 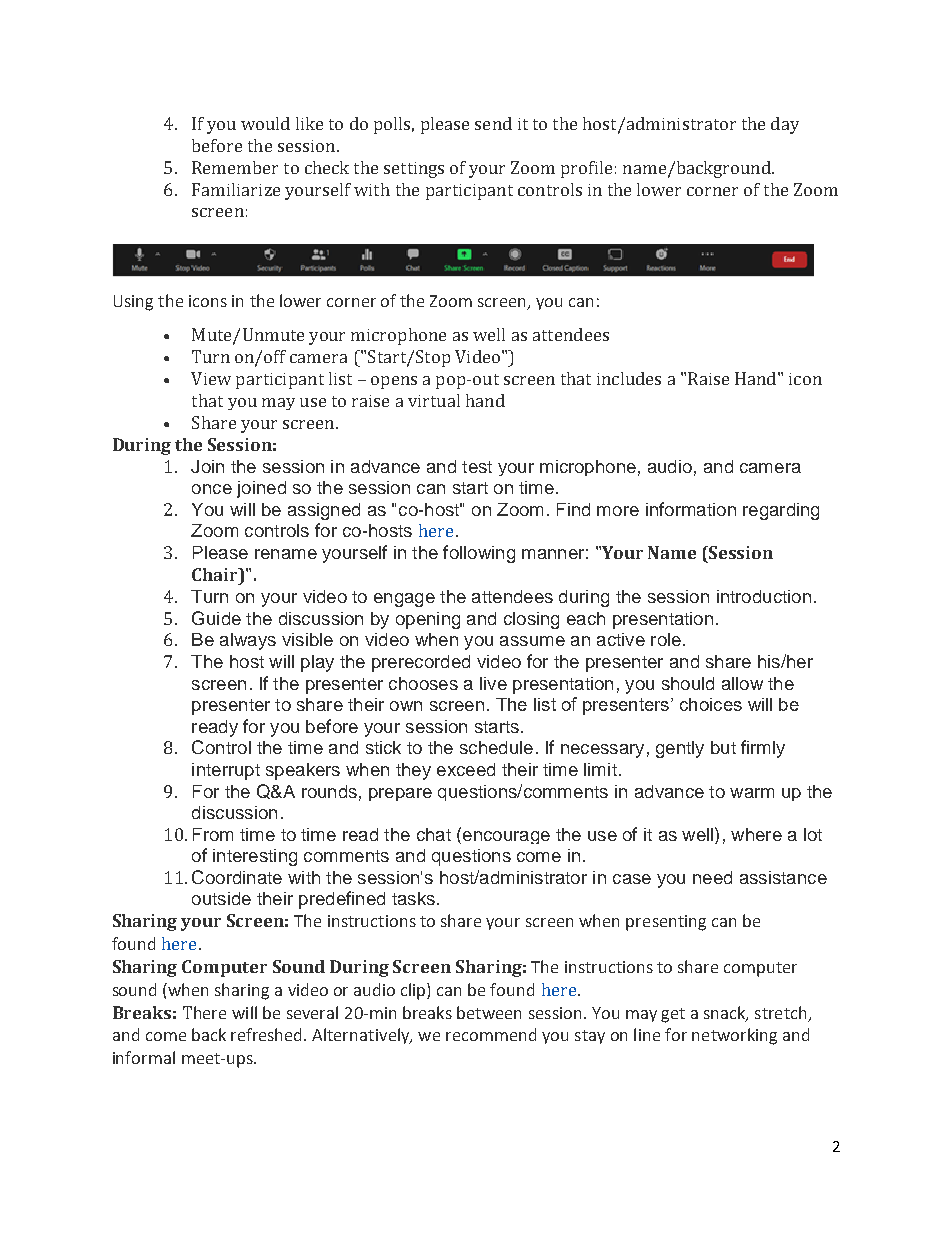 What do you see at coordinates (235, 167) in the document?
I see `Remember` at bounding box center [235, 167].
